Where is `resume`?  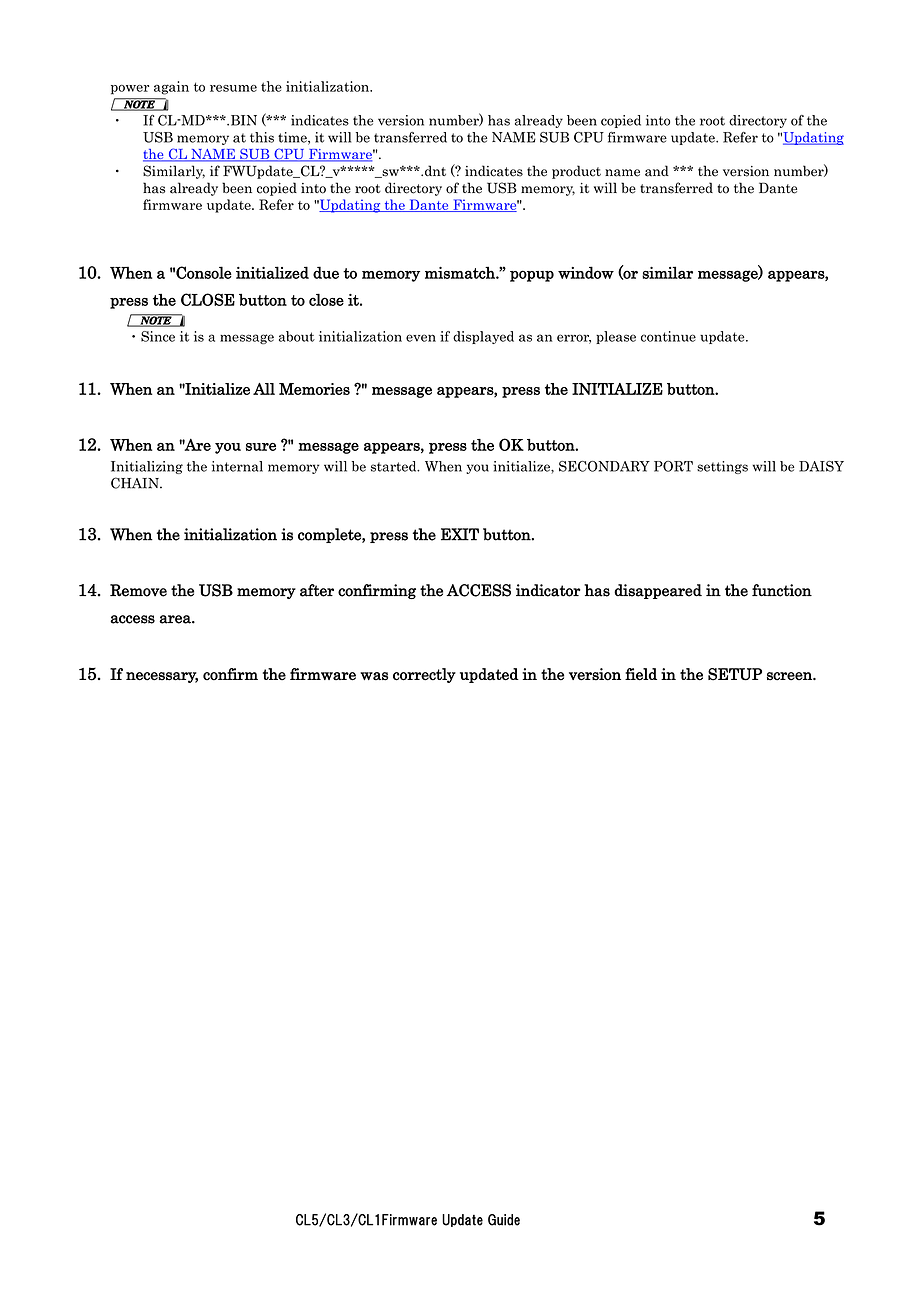
resume is located at coordinates (233, 88).
